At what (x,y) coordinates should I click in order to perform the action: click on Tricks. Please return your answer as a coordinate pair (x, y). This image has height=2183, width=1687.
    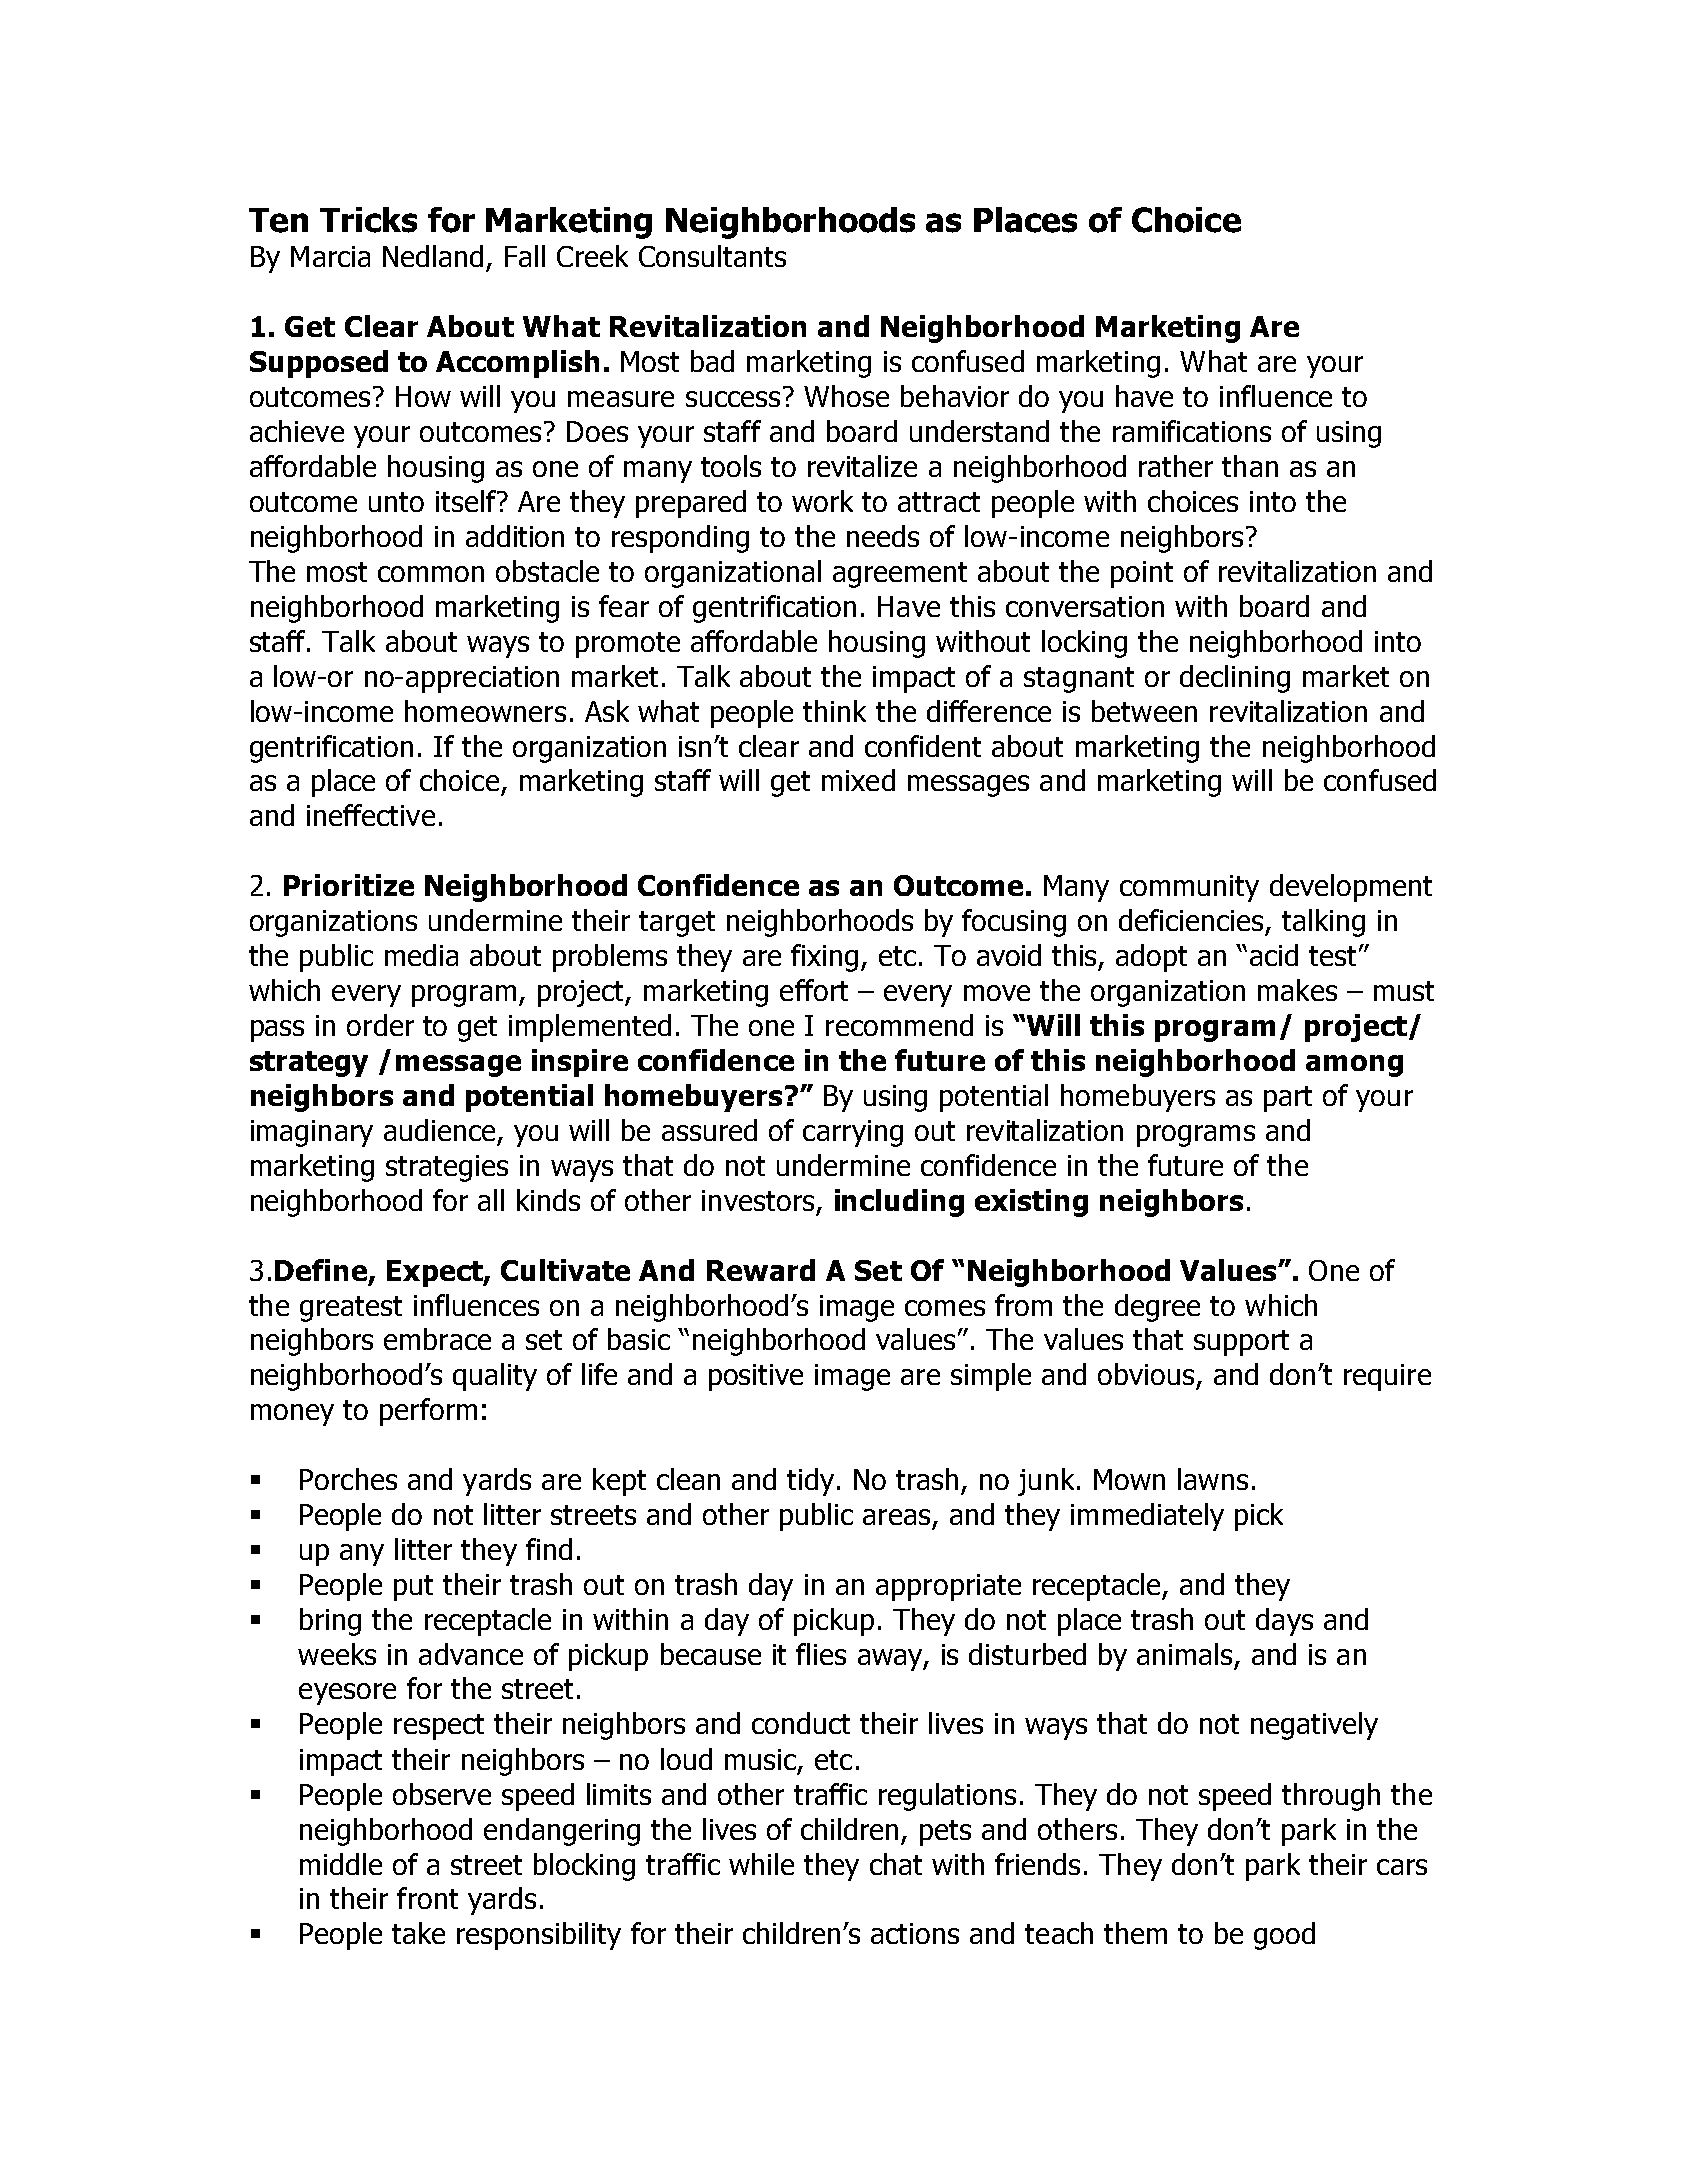
    Looking at the image, I should click on (368, 220).
